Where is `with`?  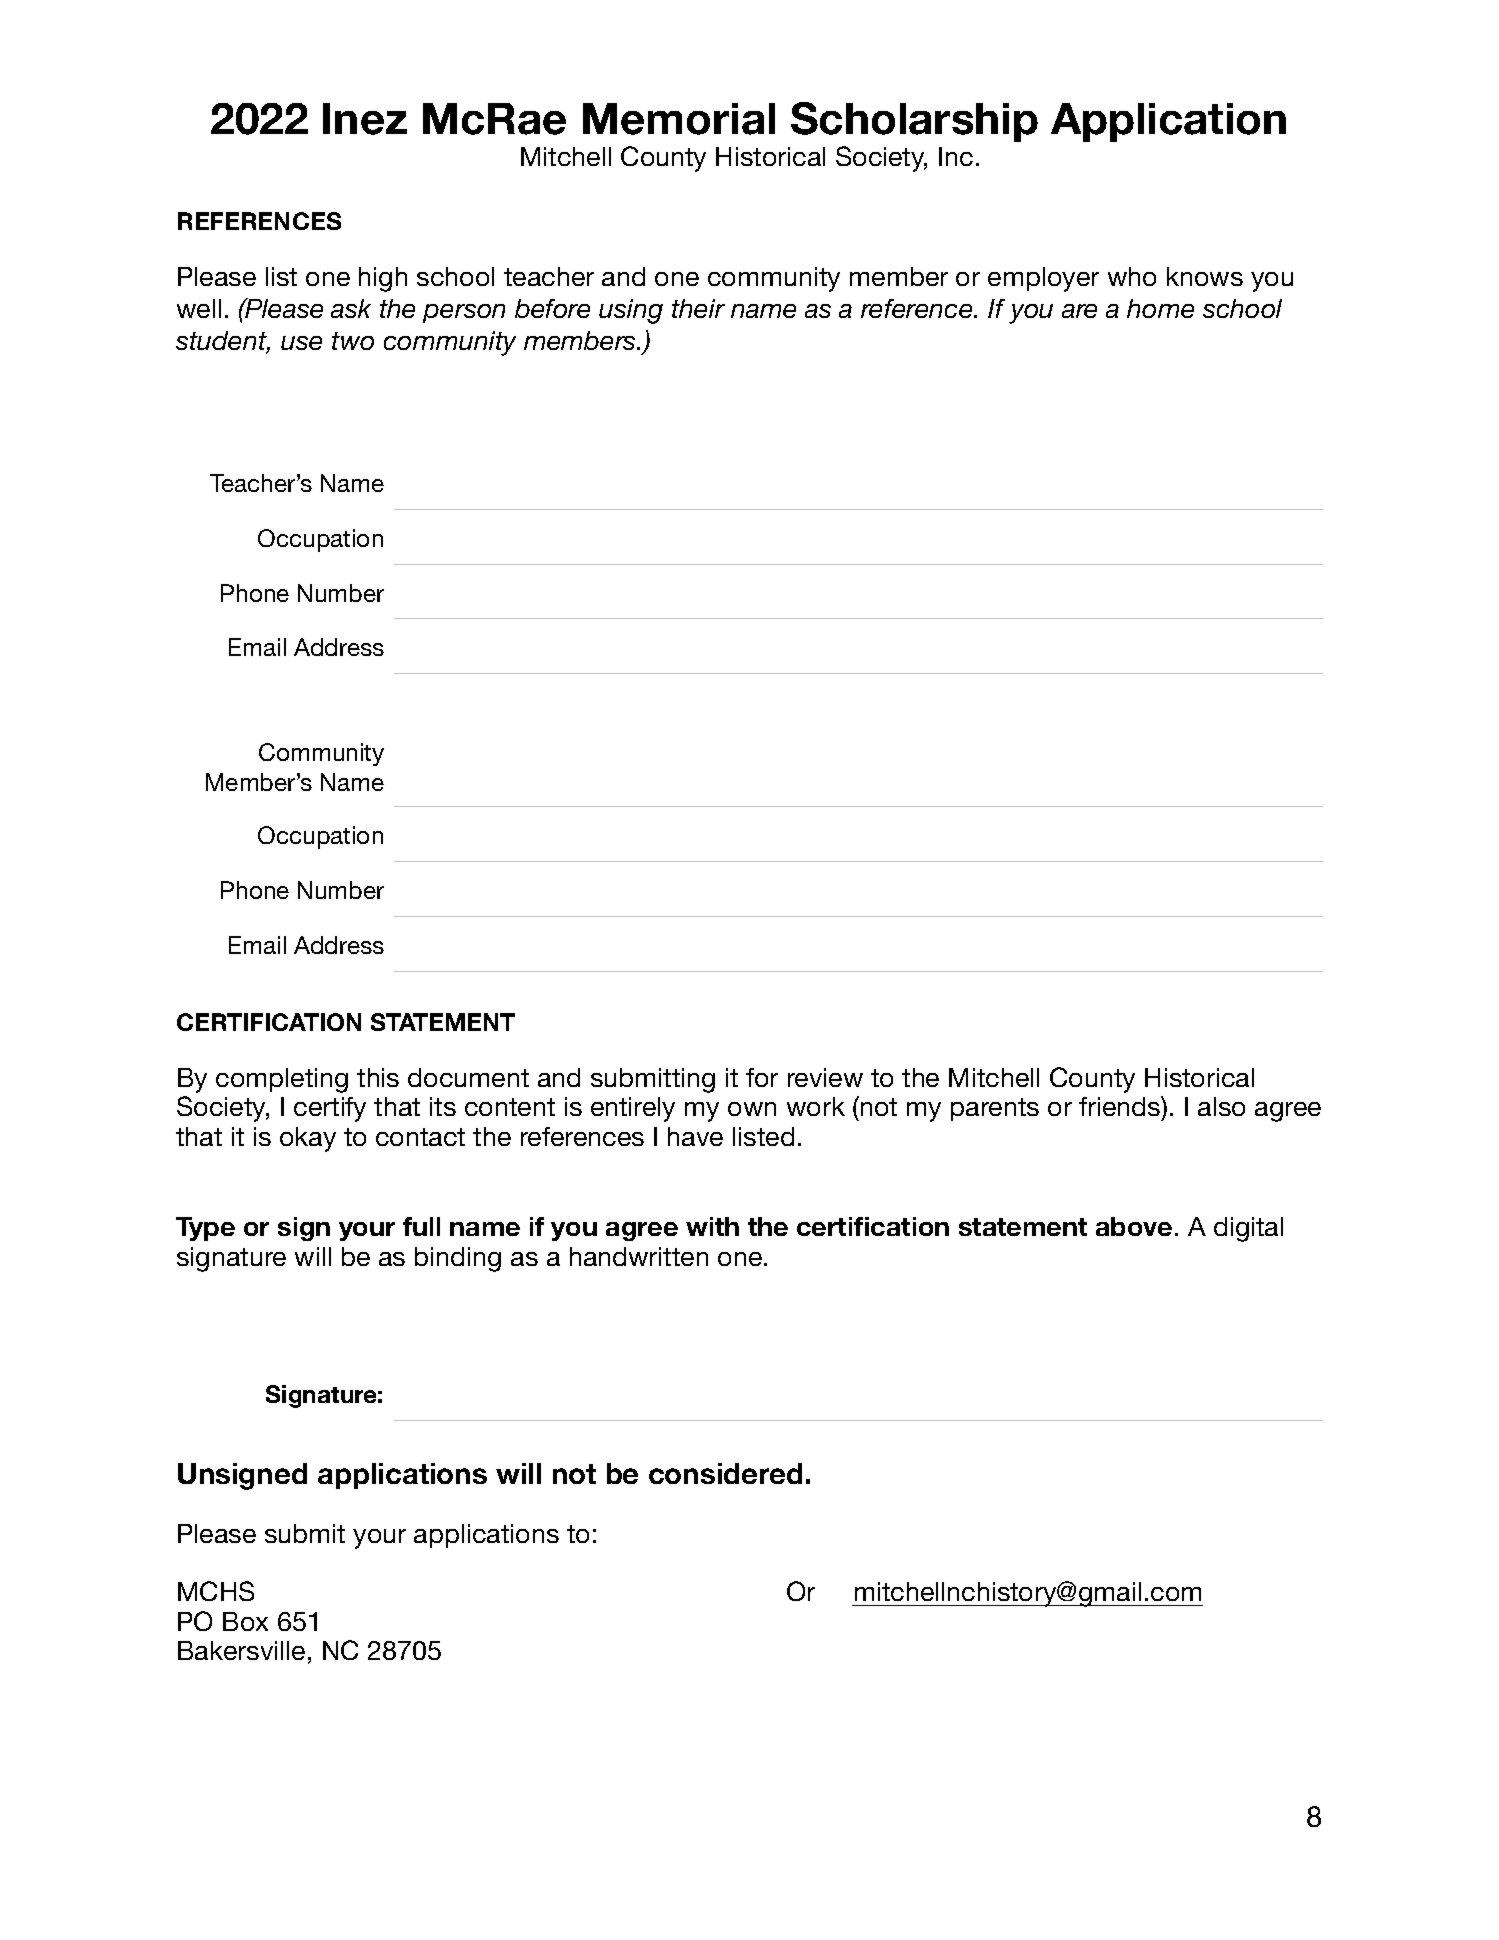
with is located at coordinates (712, 1226).
